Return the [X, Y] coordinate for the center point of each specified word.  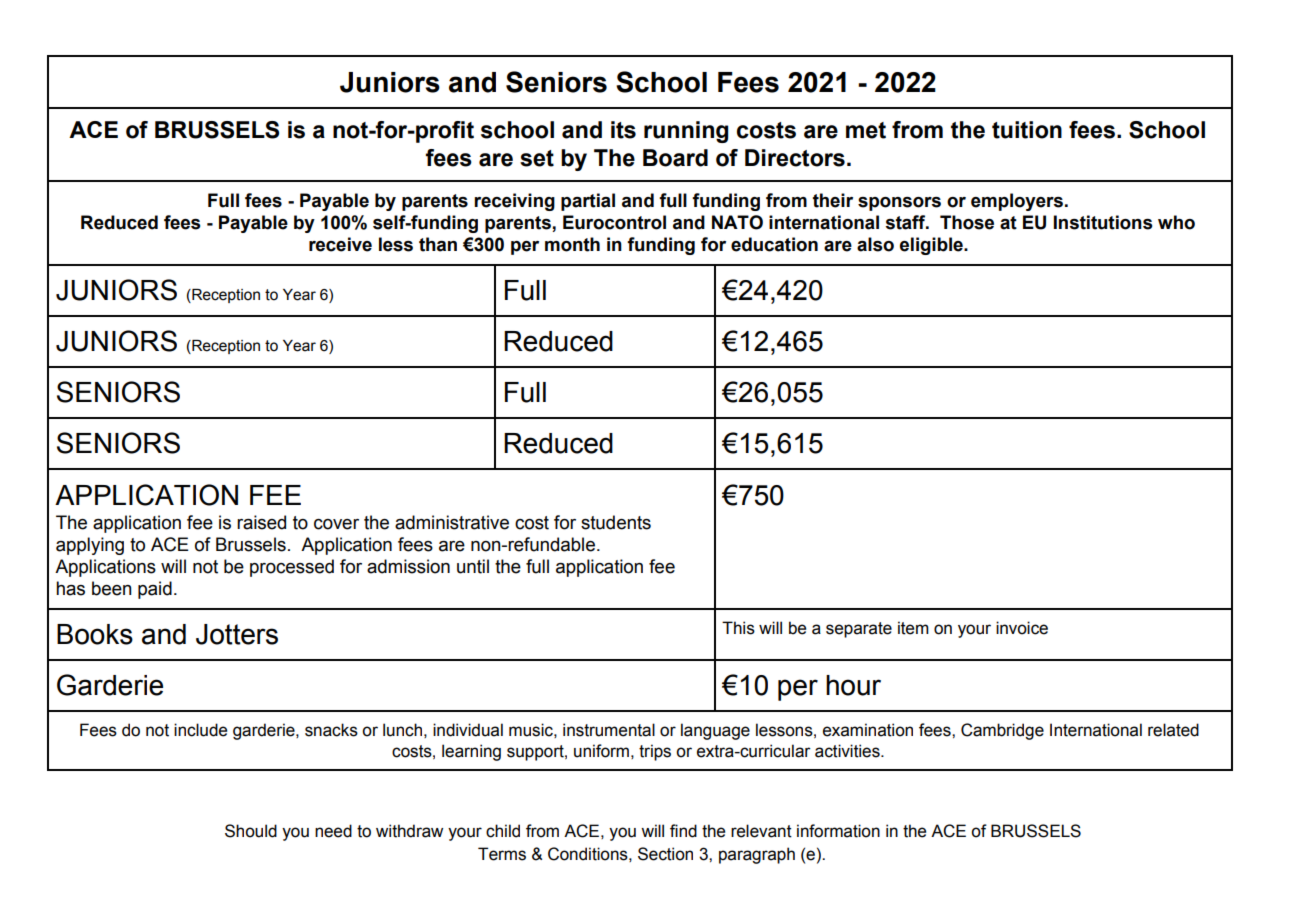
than [438, 244]
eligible [932, 246]
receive [340, 244]
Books [95, 634]
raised [261, 522]
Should [251, 831]
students [616, 522]
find [683, 831]
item [913, 628]
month [572, 244]
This [738, 628]
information [838, 831]
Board [675, 158]
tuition [1027, 130]
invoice [1022, 628]
